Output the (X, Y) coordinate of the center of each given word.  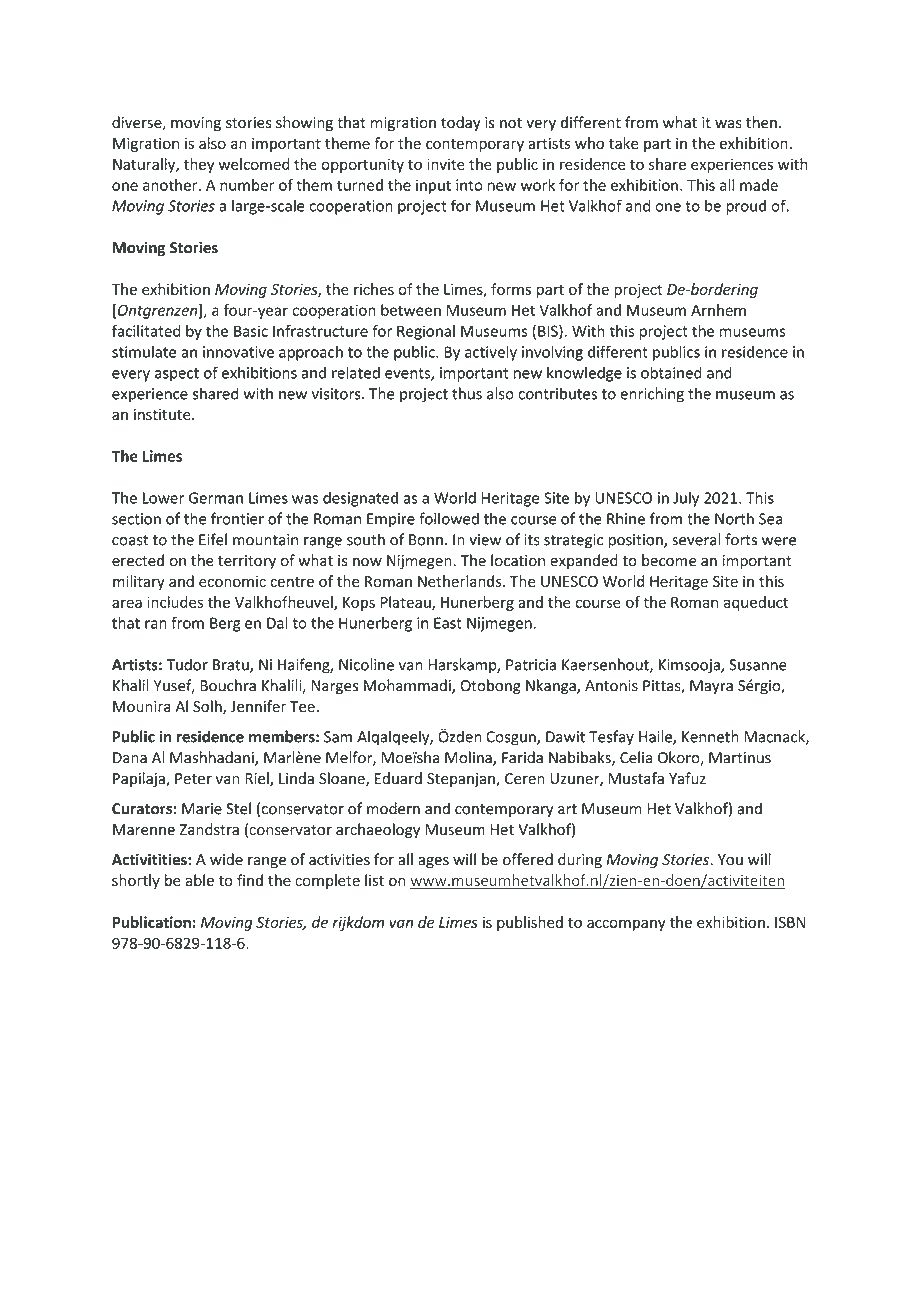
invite (446, 164)
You (730, 860)
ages (433, 862)
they (199, 165)
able (200, 880)
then (761, 122)
